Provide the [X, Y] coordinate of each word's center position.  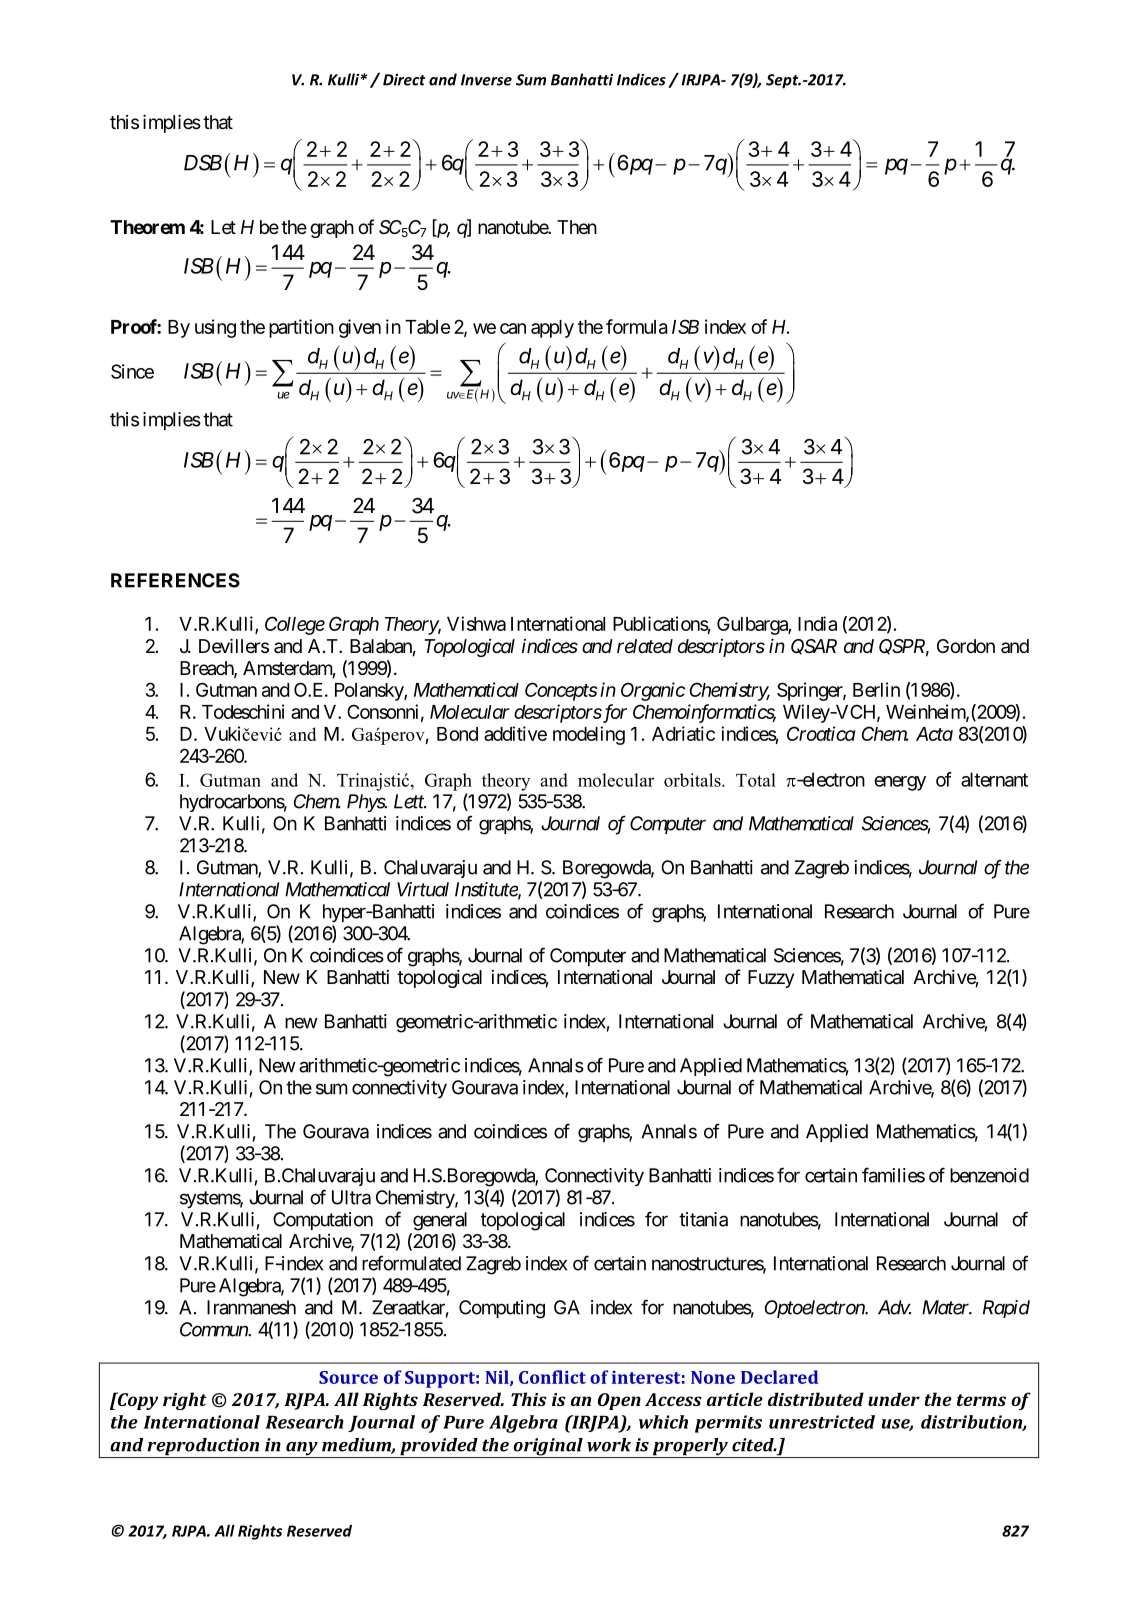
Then [577, 227]
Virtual [423, 889]
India [817, 623]
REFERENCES [175, 580]
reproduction [203, 1448]
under [894, 1399]
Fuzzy [771, 979]
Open [619, 1401]
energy [900, 783]
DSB [203, 162]
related [645, 646]
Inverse [486, 80]
